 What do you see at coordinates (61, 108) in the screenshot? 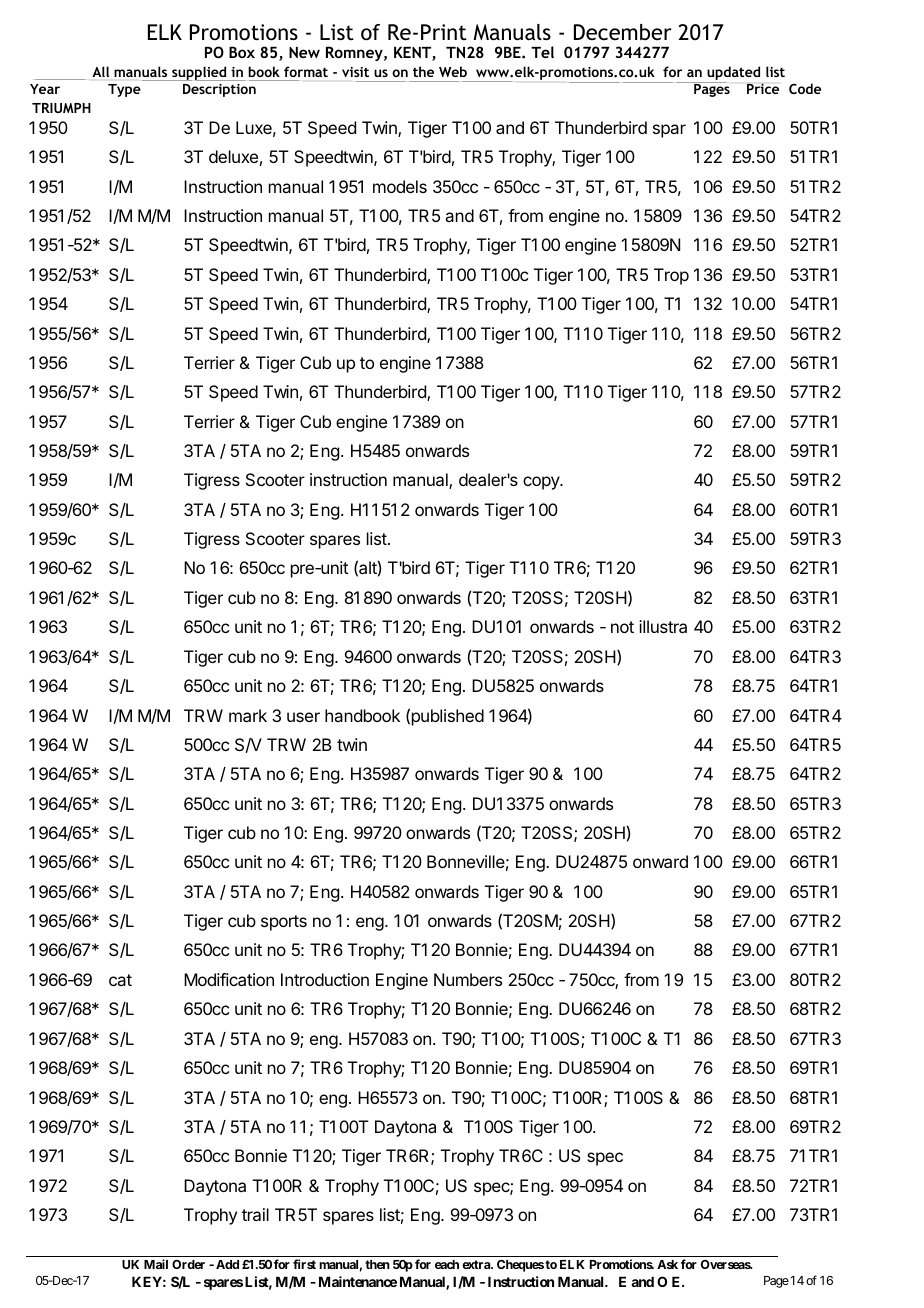
I see `TRIUMPH` at bounding box center [61, 108].
